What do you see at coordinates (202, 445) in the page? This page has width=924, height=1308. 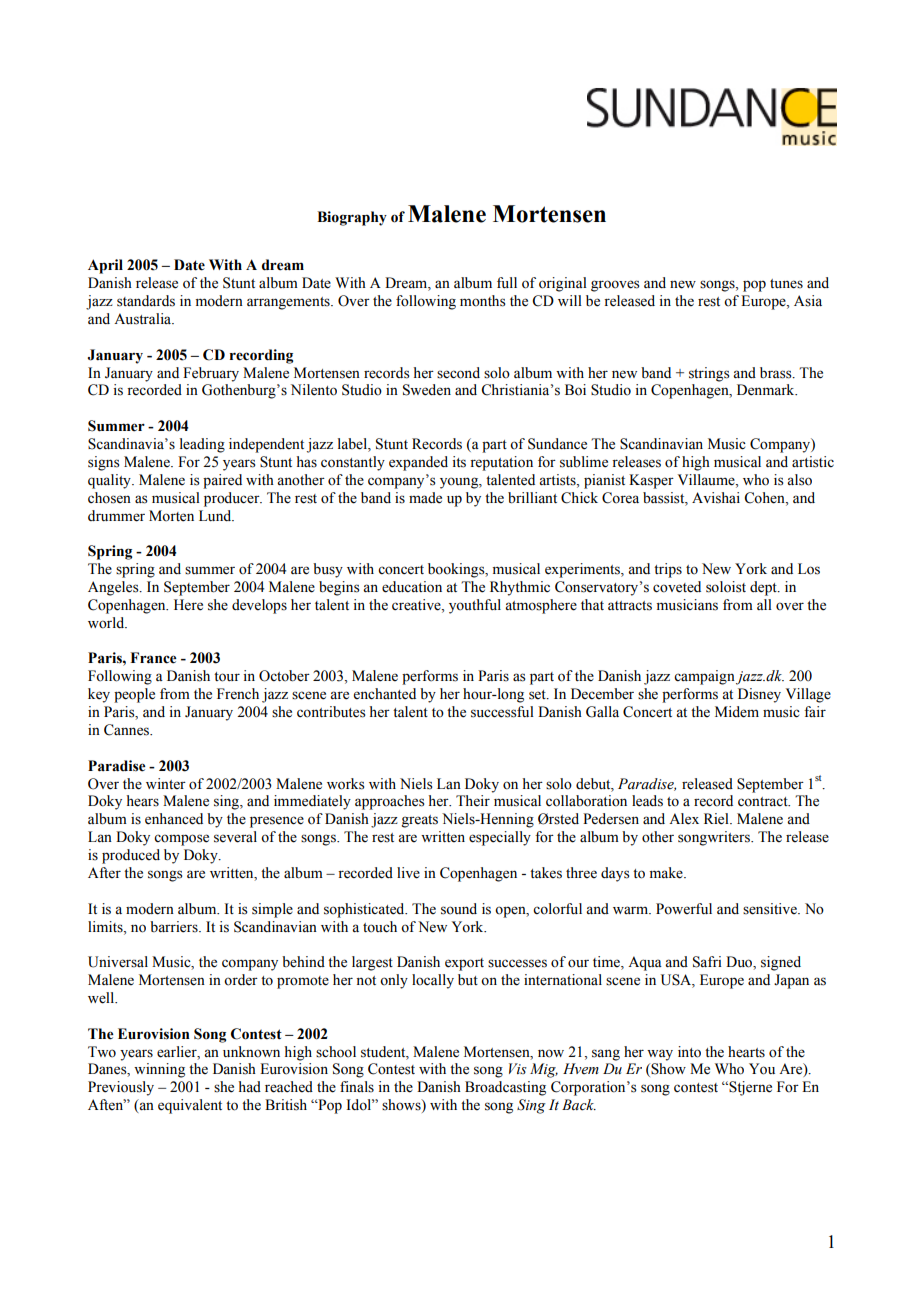 I see `leading` at bounding box center [202, 445].
